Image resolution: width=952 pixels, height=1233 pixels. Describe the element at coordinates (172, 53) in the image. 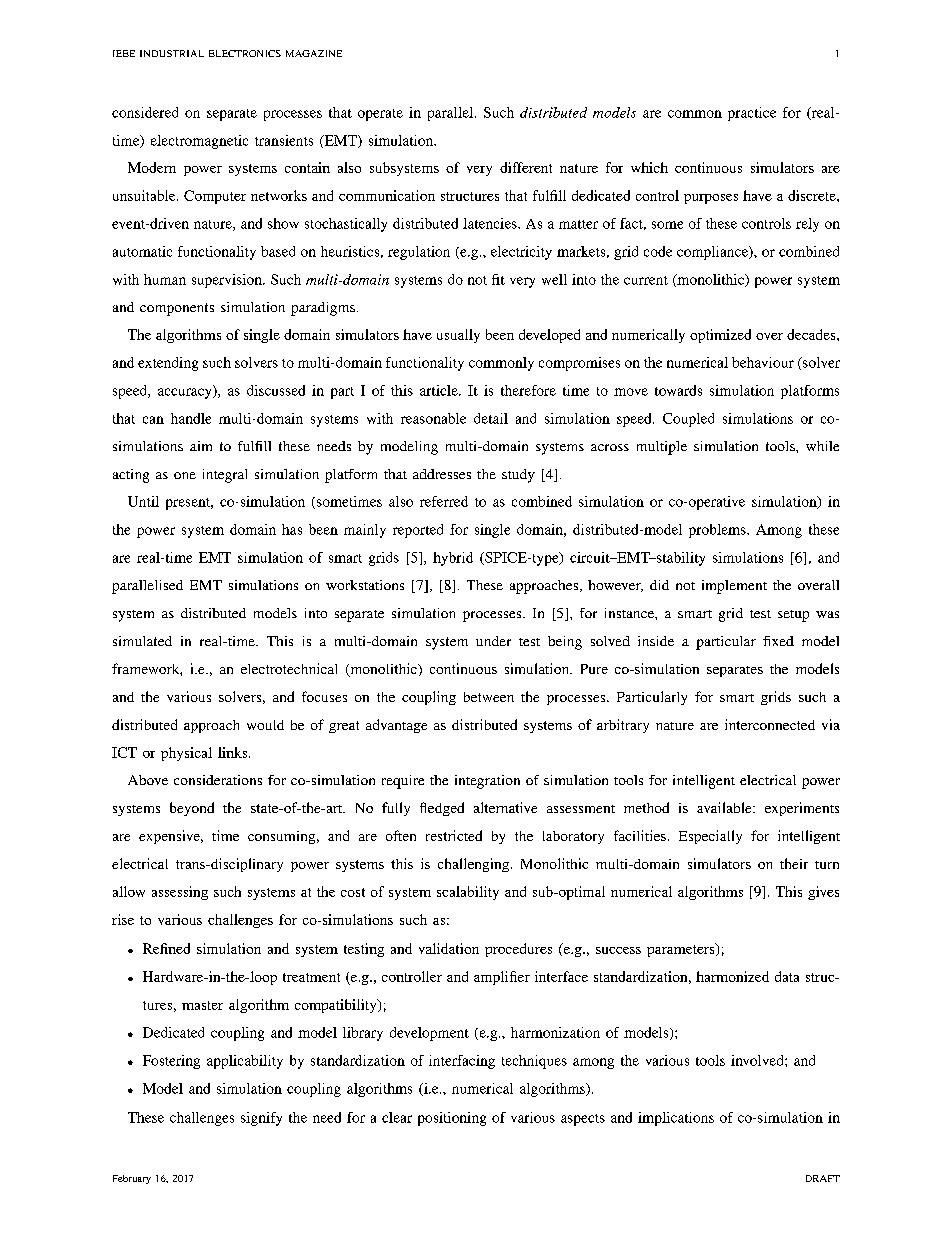

I see `INDUSTRIAL` at that location.
